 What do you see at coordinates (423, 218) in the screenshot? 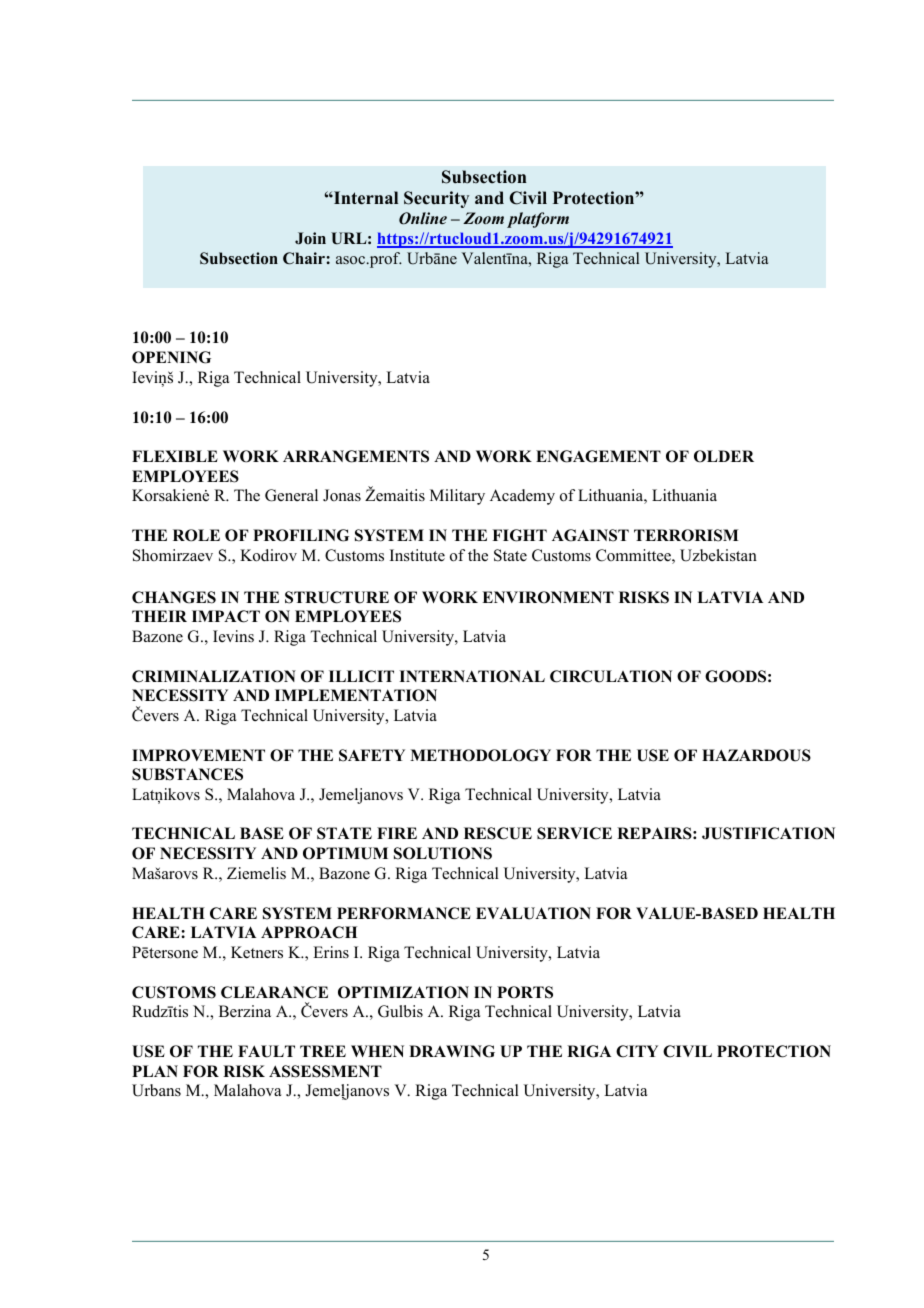
I see `Online` at bounding box center [423, 218].
